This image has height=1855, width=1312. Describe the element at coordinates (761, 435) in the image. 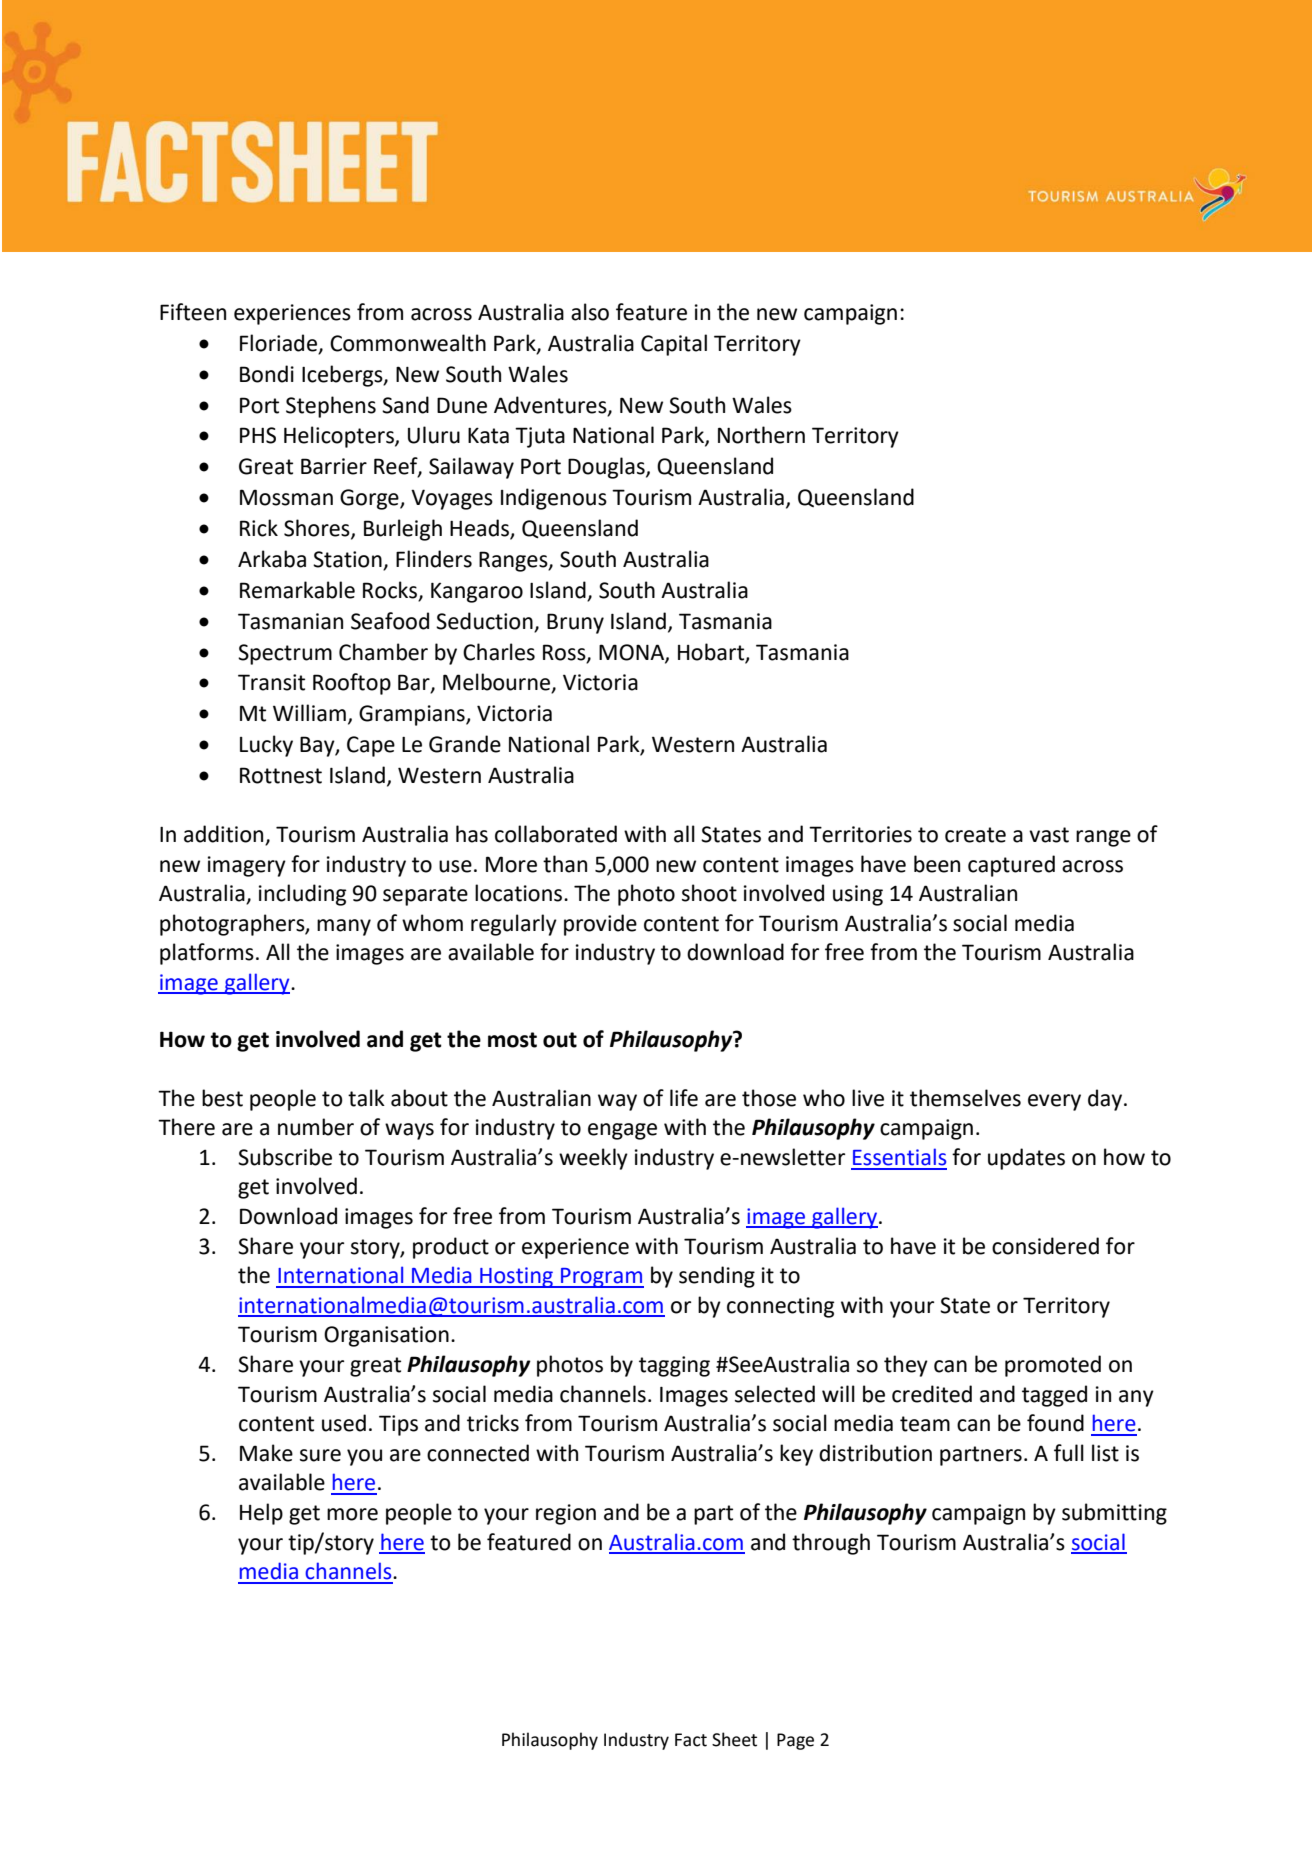

I see `Northern` at that location.
